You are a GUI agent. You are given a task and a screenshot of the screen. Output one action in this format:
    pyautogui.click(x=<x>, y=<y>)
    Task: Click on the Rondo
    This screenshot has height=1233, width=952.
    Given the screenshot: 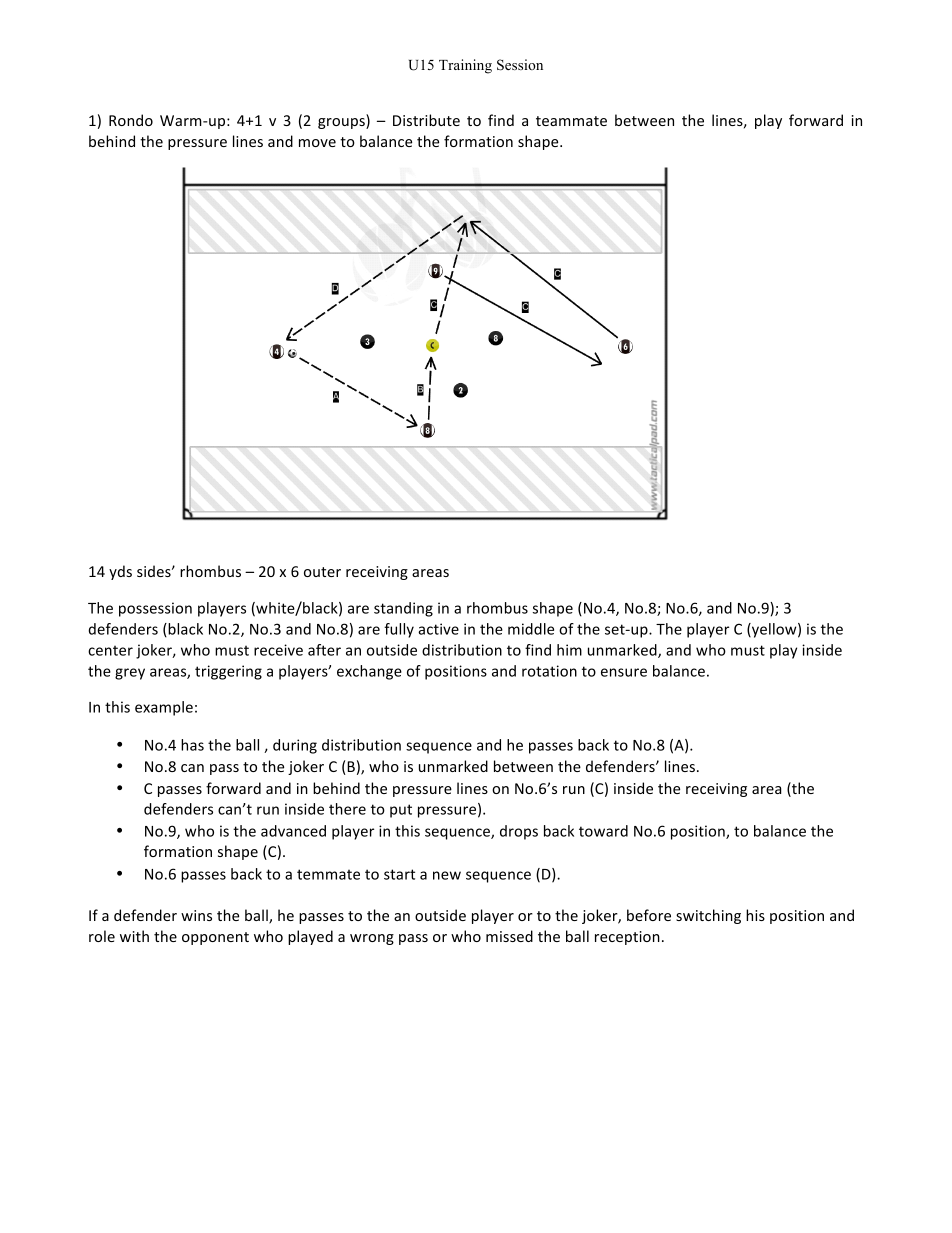 What is the action you would take?
    pyautogui.click(x=131, y=120)
